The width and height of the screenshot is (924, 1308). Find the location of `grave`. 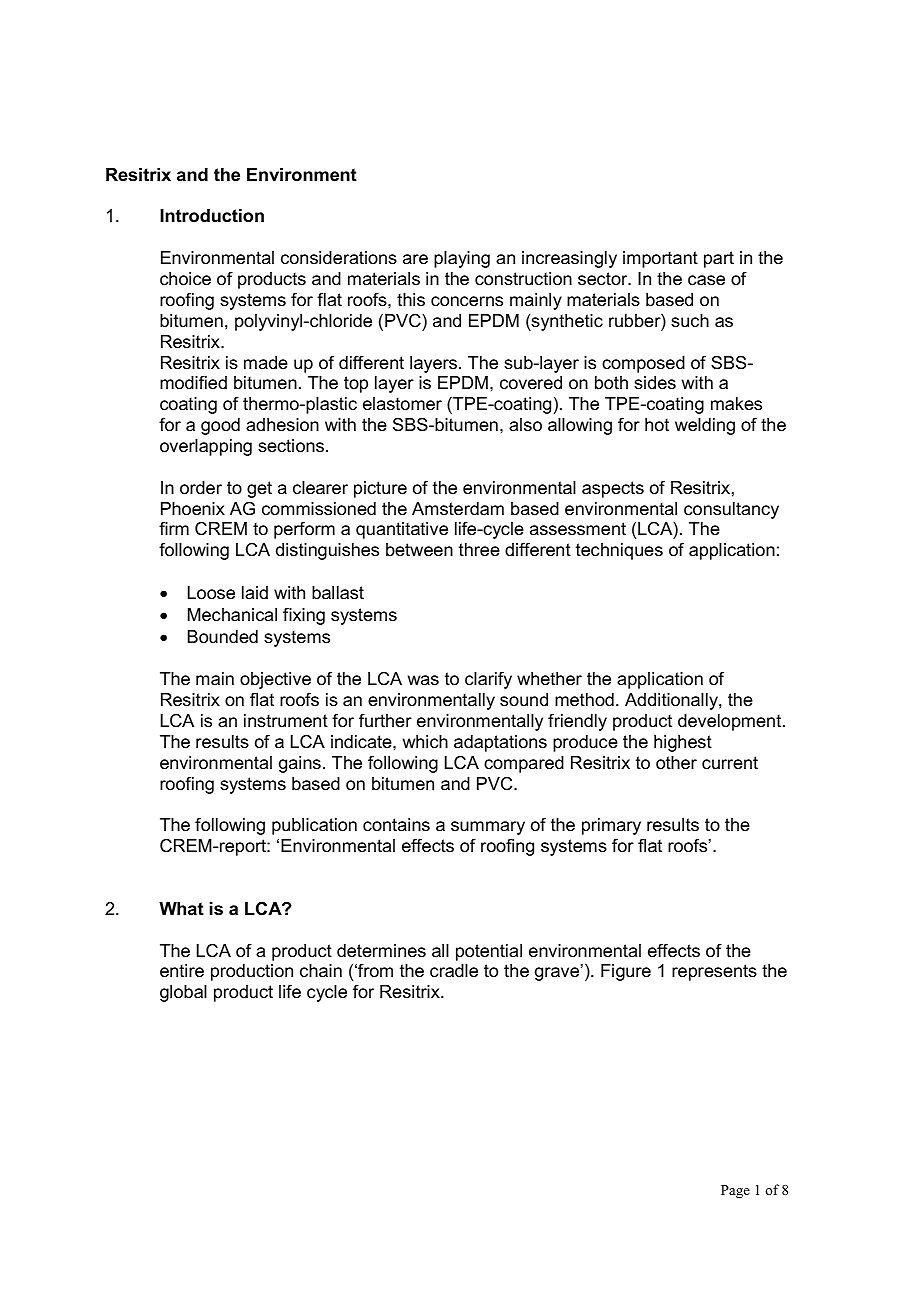

grave is located at coordinates (558, 973).
